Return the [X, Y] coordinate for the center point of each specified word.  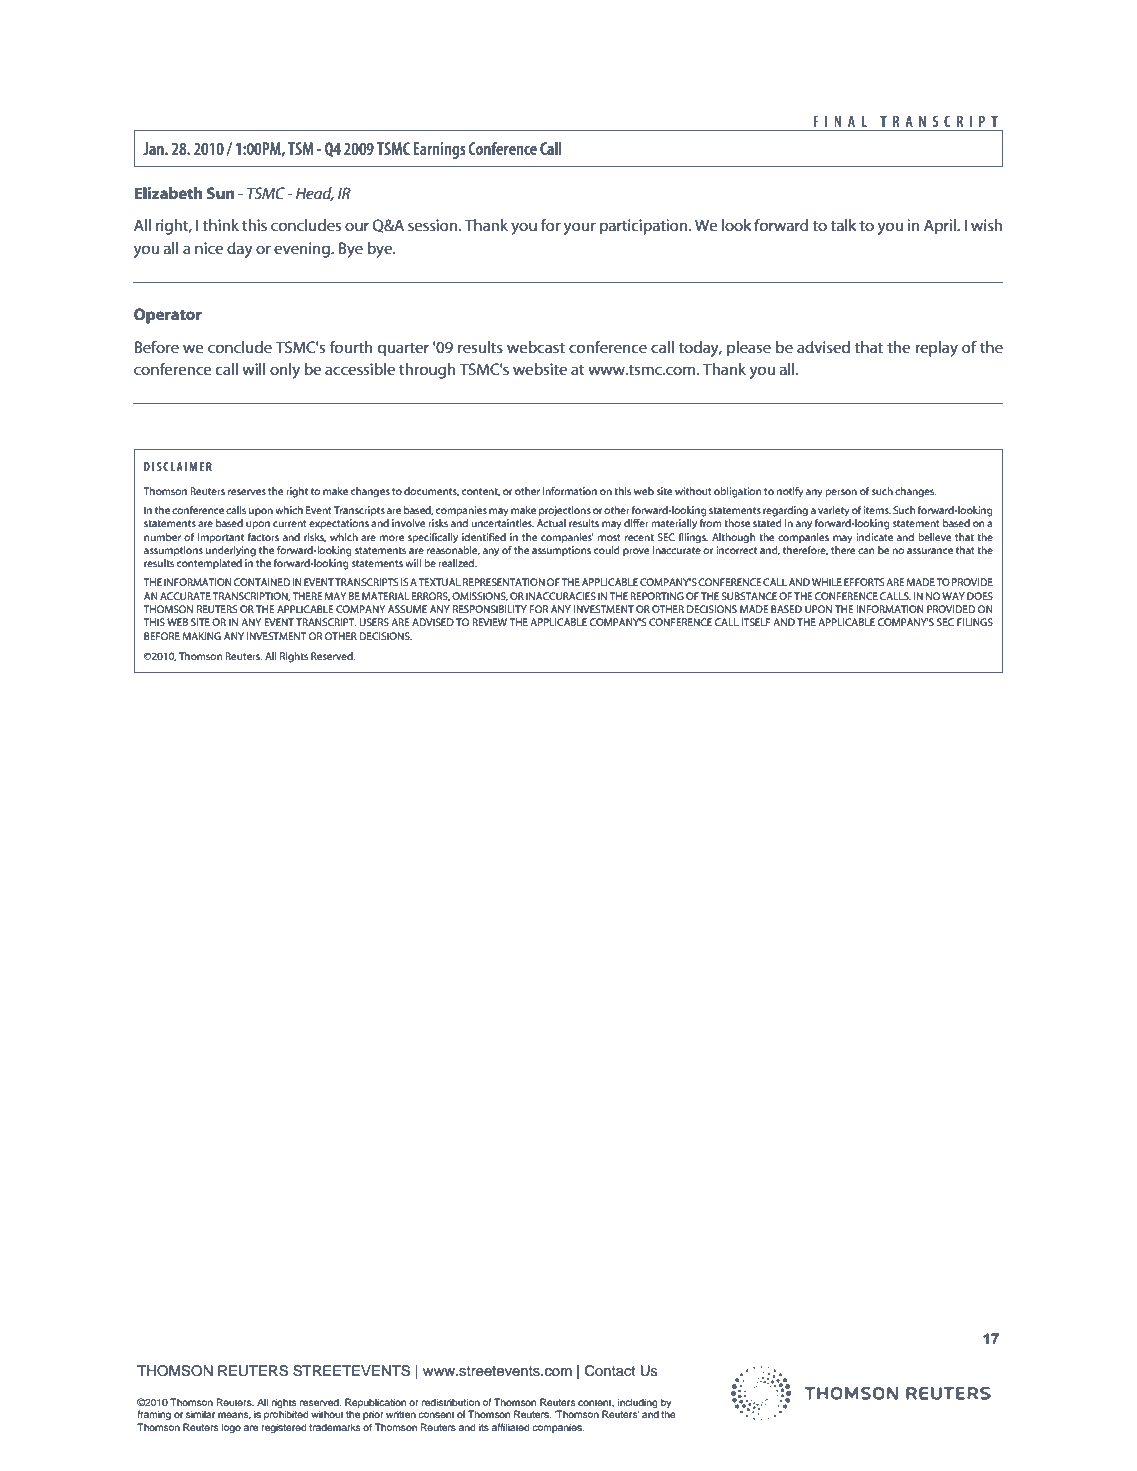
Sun [221, 193]
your [580, 228]
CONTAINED [262, 582]
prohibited [286, 1415]
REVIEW [489, 622]
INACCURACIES [561, 596]
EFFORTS [864, 582]
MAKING [202, 636]
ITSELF [755, 622]
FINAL [840, 121]
